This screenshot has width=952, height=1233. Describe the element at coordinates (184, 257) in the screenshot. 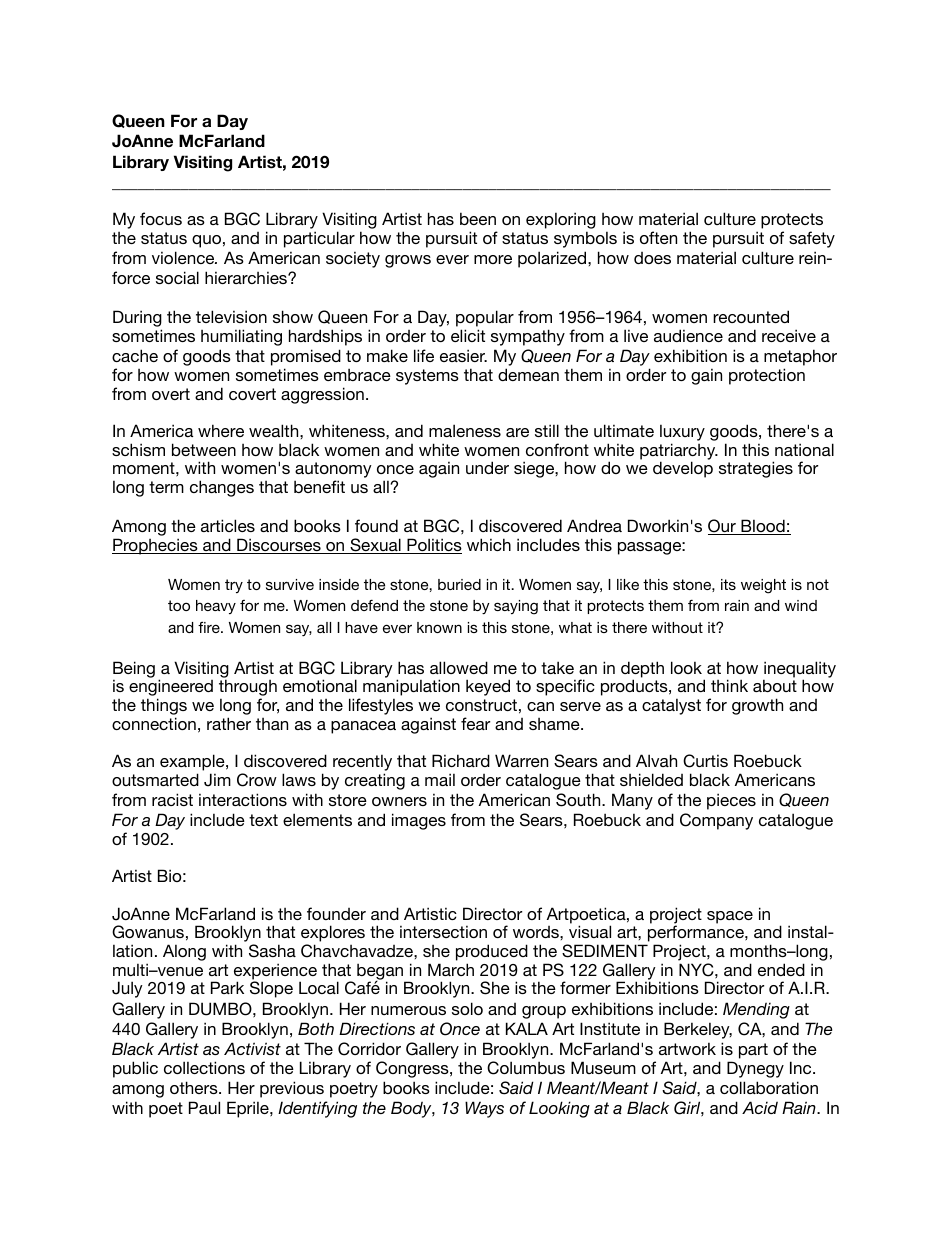

I see `violence` at that location.
